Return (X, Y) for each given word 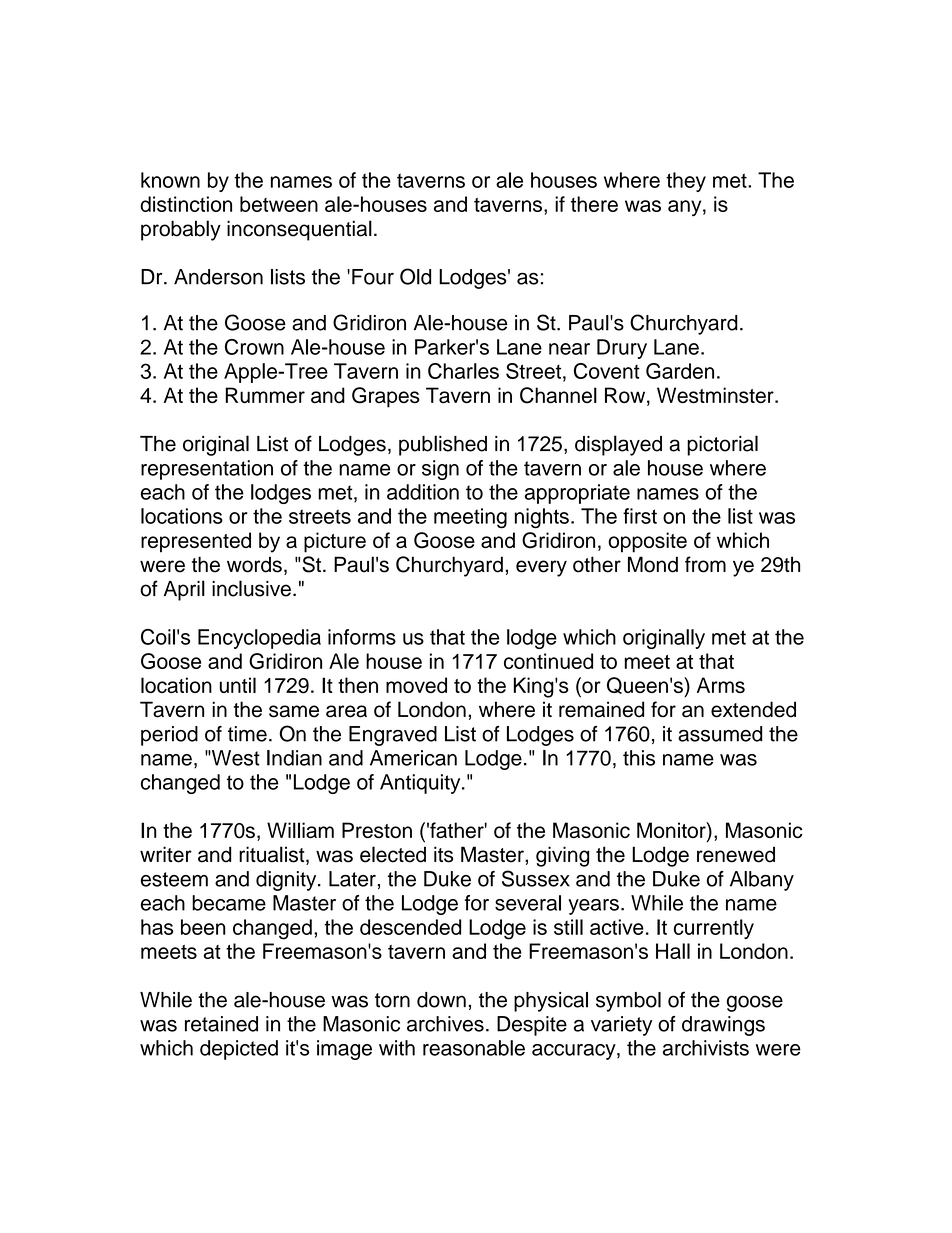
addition (423, 492)
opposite (647, 542)
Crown (254, 347)
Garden (680, 371)
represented (196, 542)
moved (416, 685)
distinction (186, 204)
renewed (736, 854)
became (229, 903)
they (686, 182)
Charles (463, 371)
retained (221, 1024)
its (443, 854)
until (238, 685)
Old (415, 276)
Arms (721, 685)
